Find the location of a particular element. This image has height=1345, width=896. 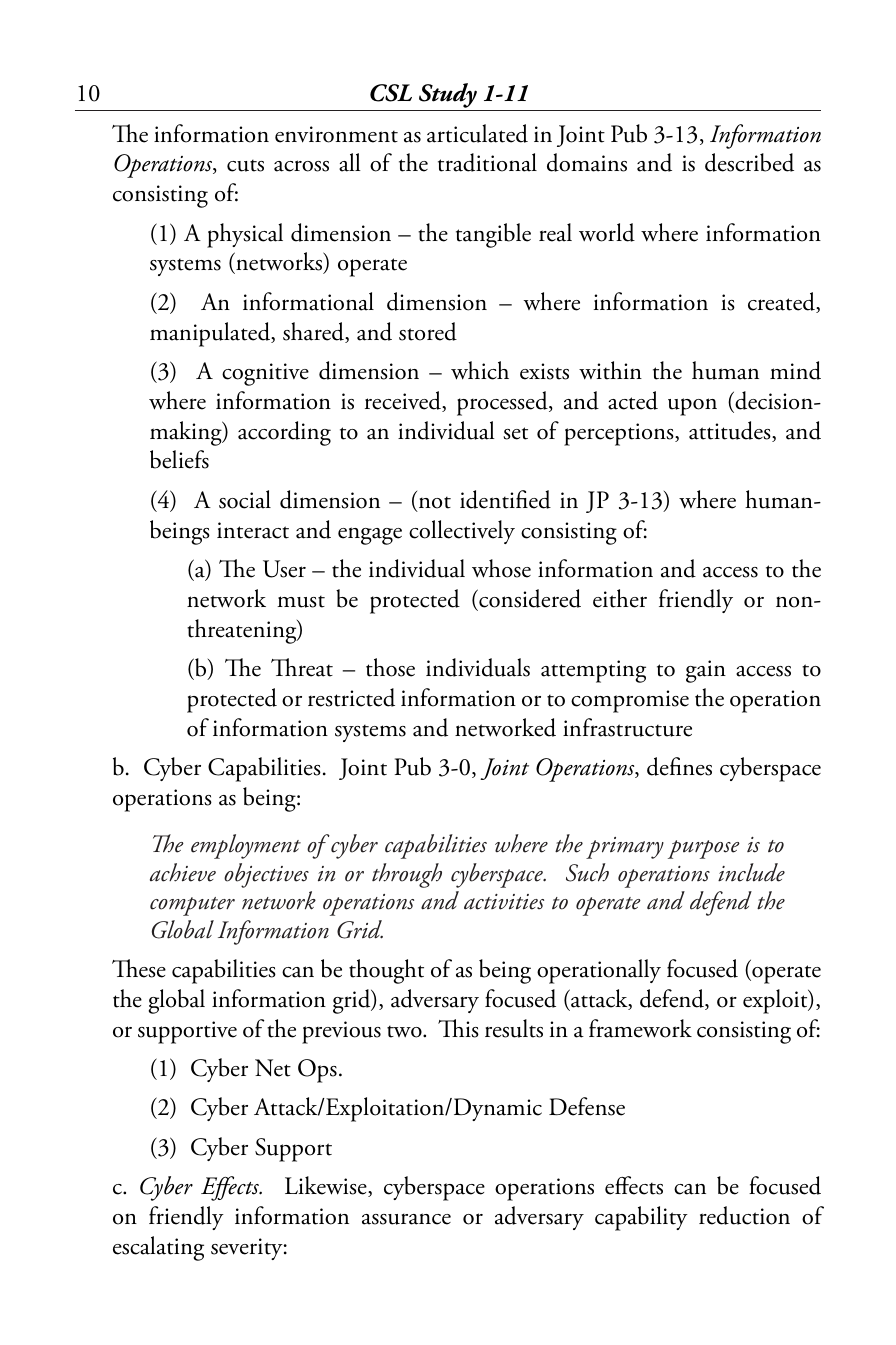

those is located at coordinates (390, 667).
